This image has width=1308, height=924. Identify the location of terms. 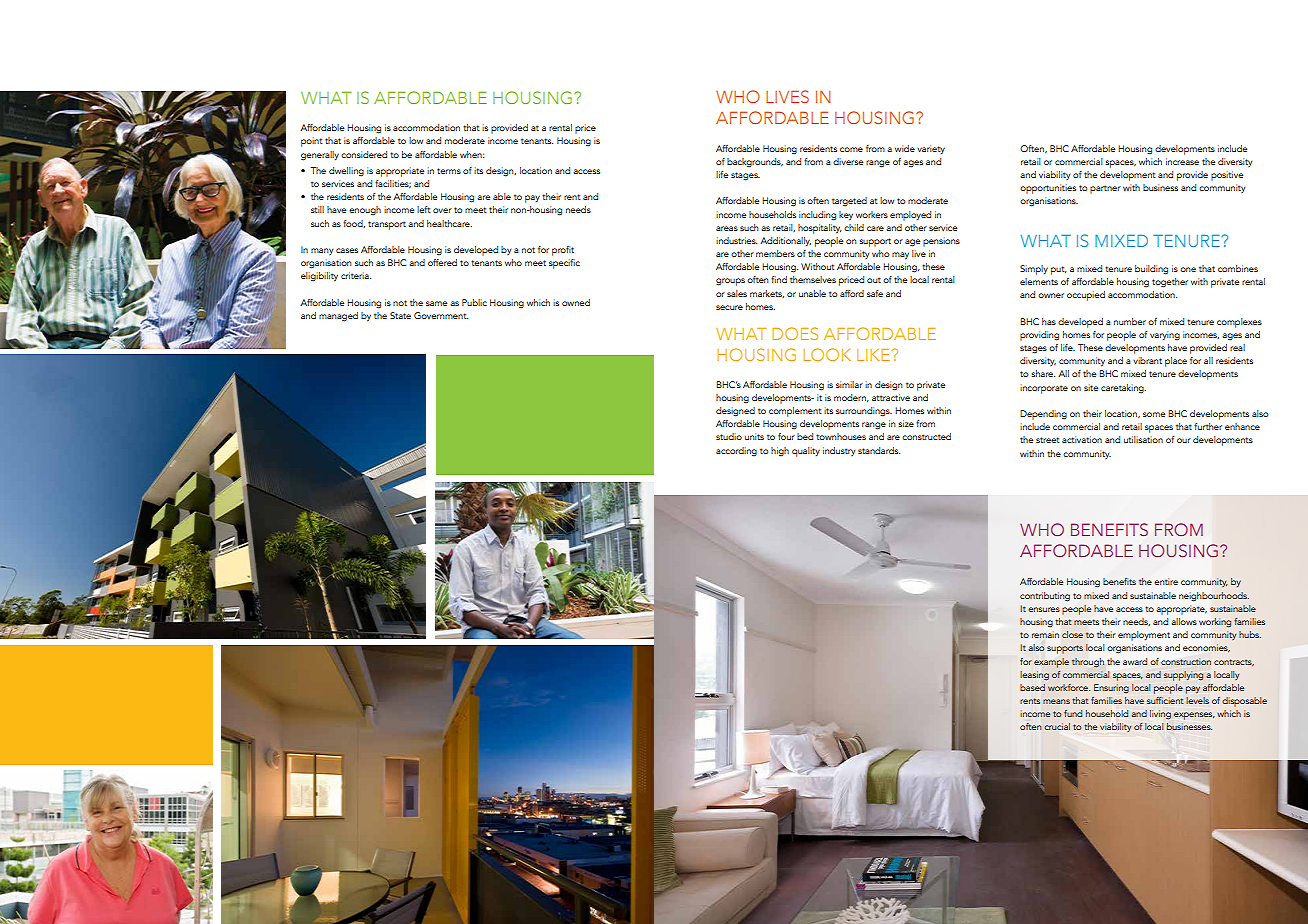
(449, 171).
